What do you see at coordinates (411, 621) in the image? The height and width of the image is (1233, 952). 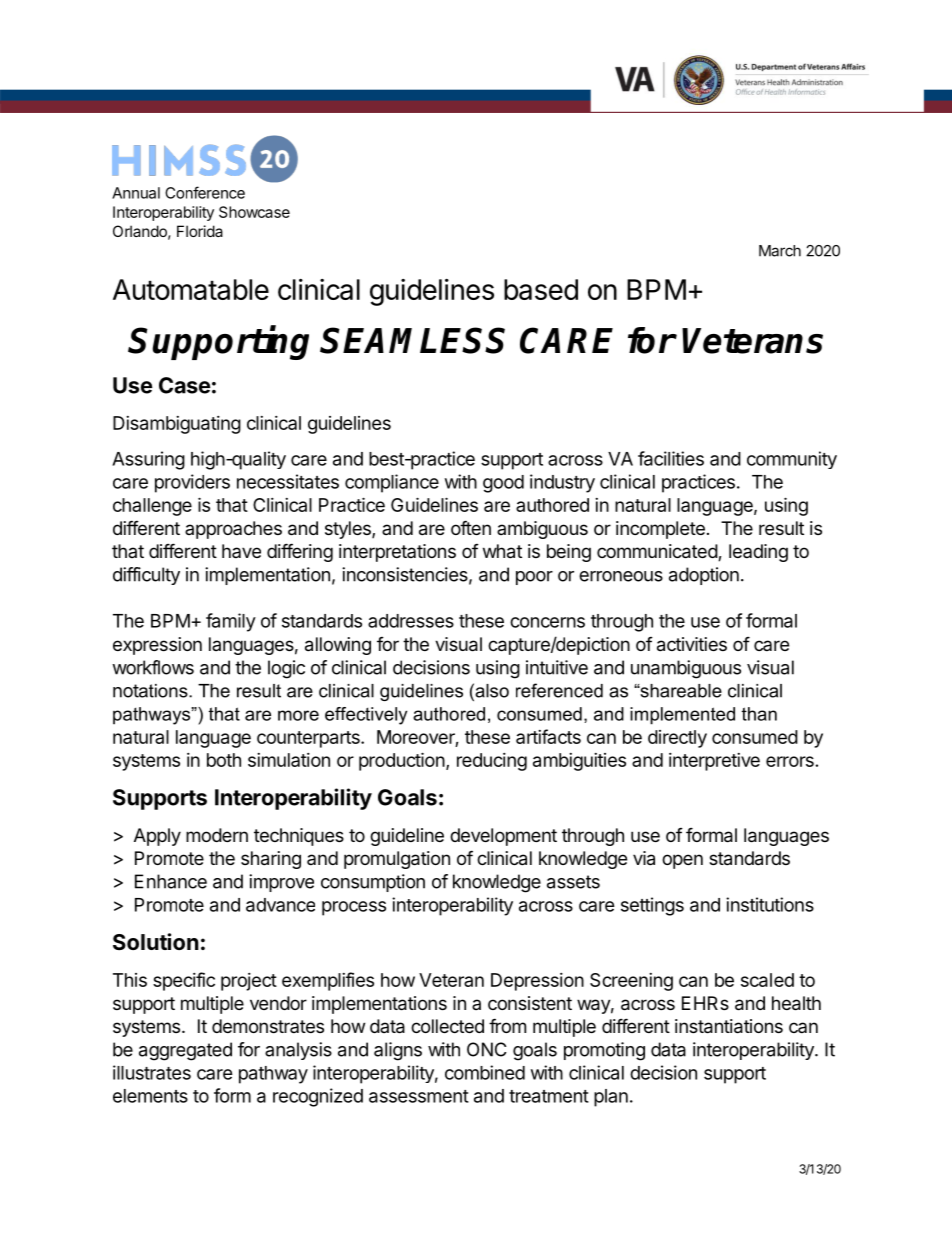 I see `addresses` at bounding box center [411, 621].
